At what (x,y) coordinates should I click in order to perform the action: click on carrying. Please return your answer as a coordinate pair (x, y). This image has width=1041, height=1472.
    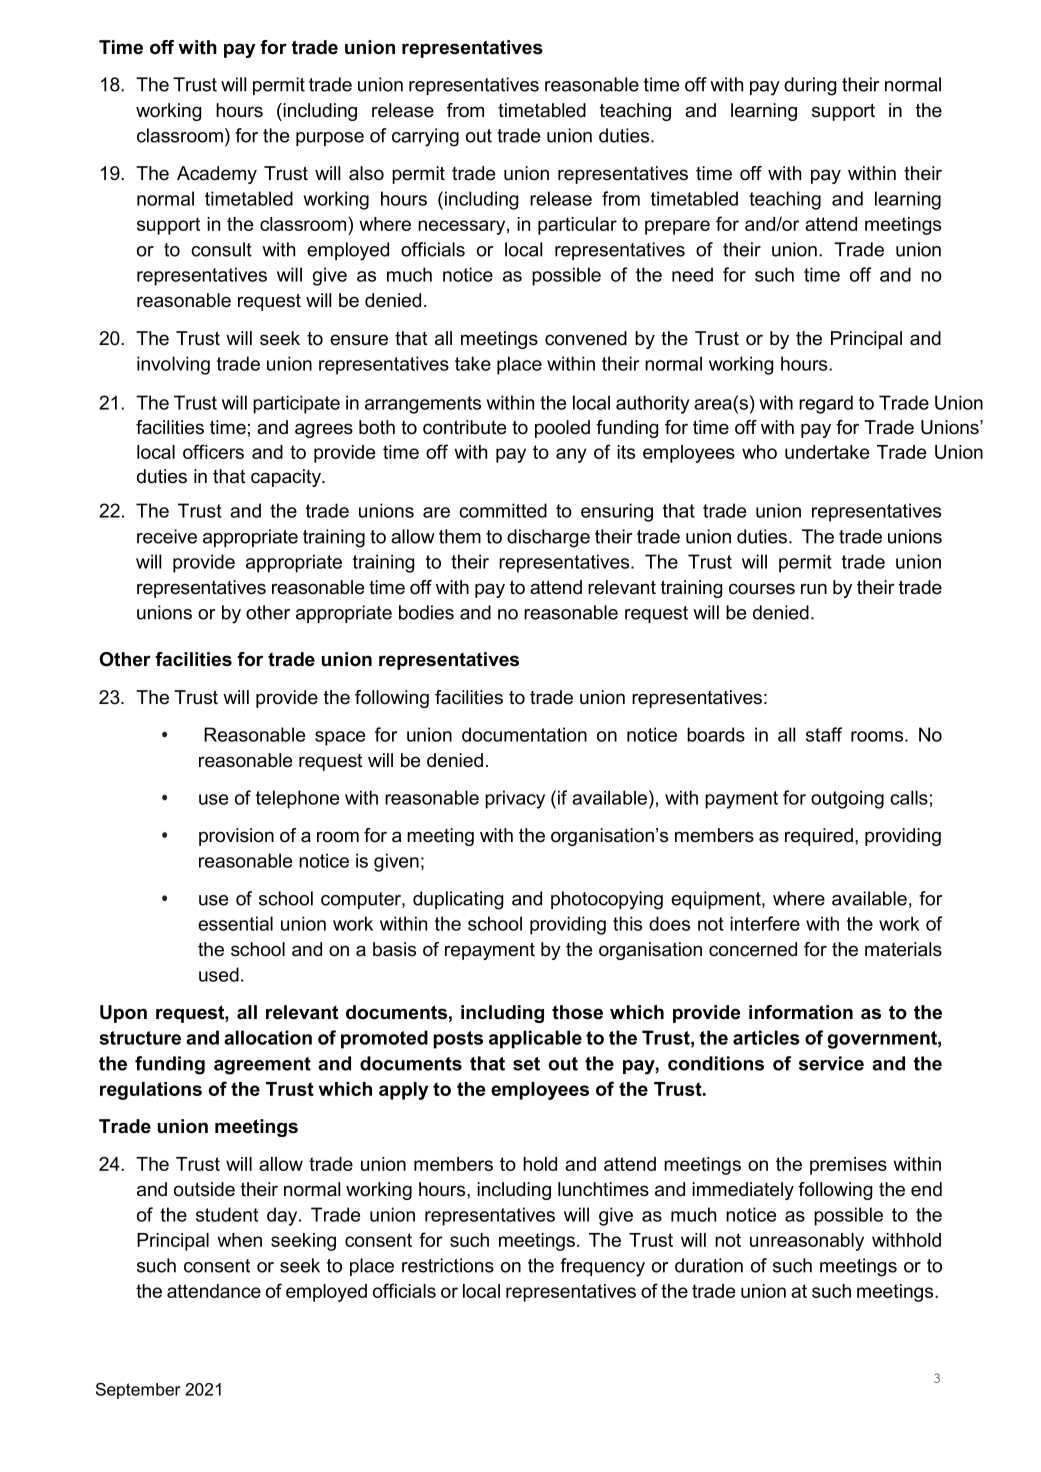
    Looking at the image, I should click on (425, 137).
